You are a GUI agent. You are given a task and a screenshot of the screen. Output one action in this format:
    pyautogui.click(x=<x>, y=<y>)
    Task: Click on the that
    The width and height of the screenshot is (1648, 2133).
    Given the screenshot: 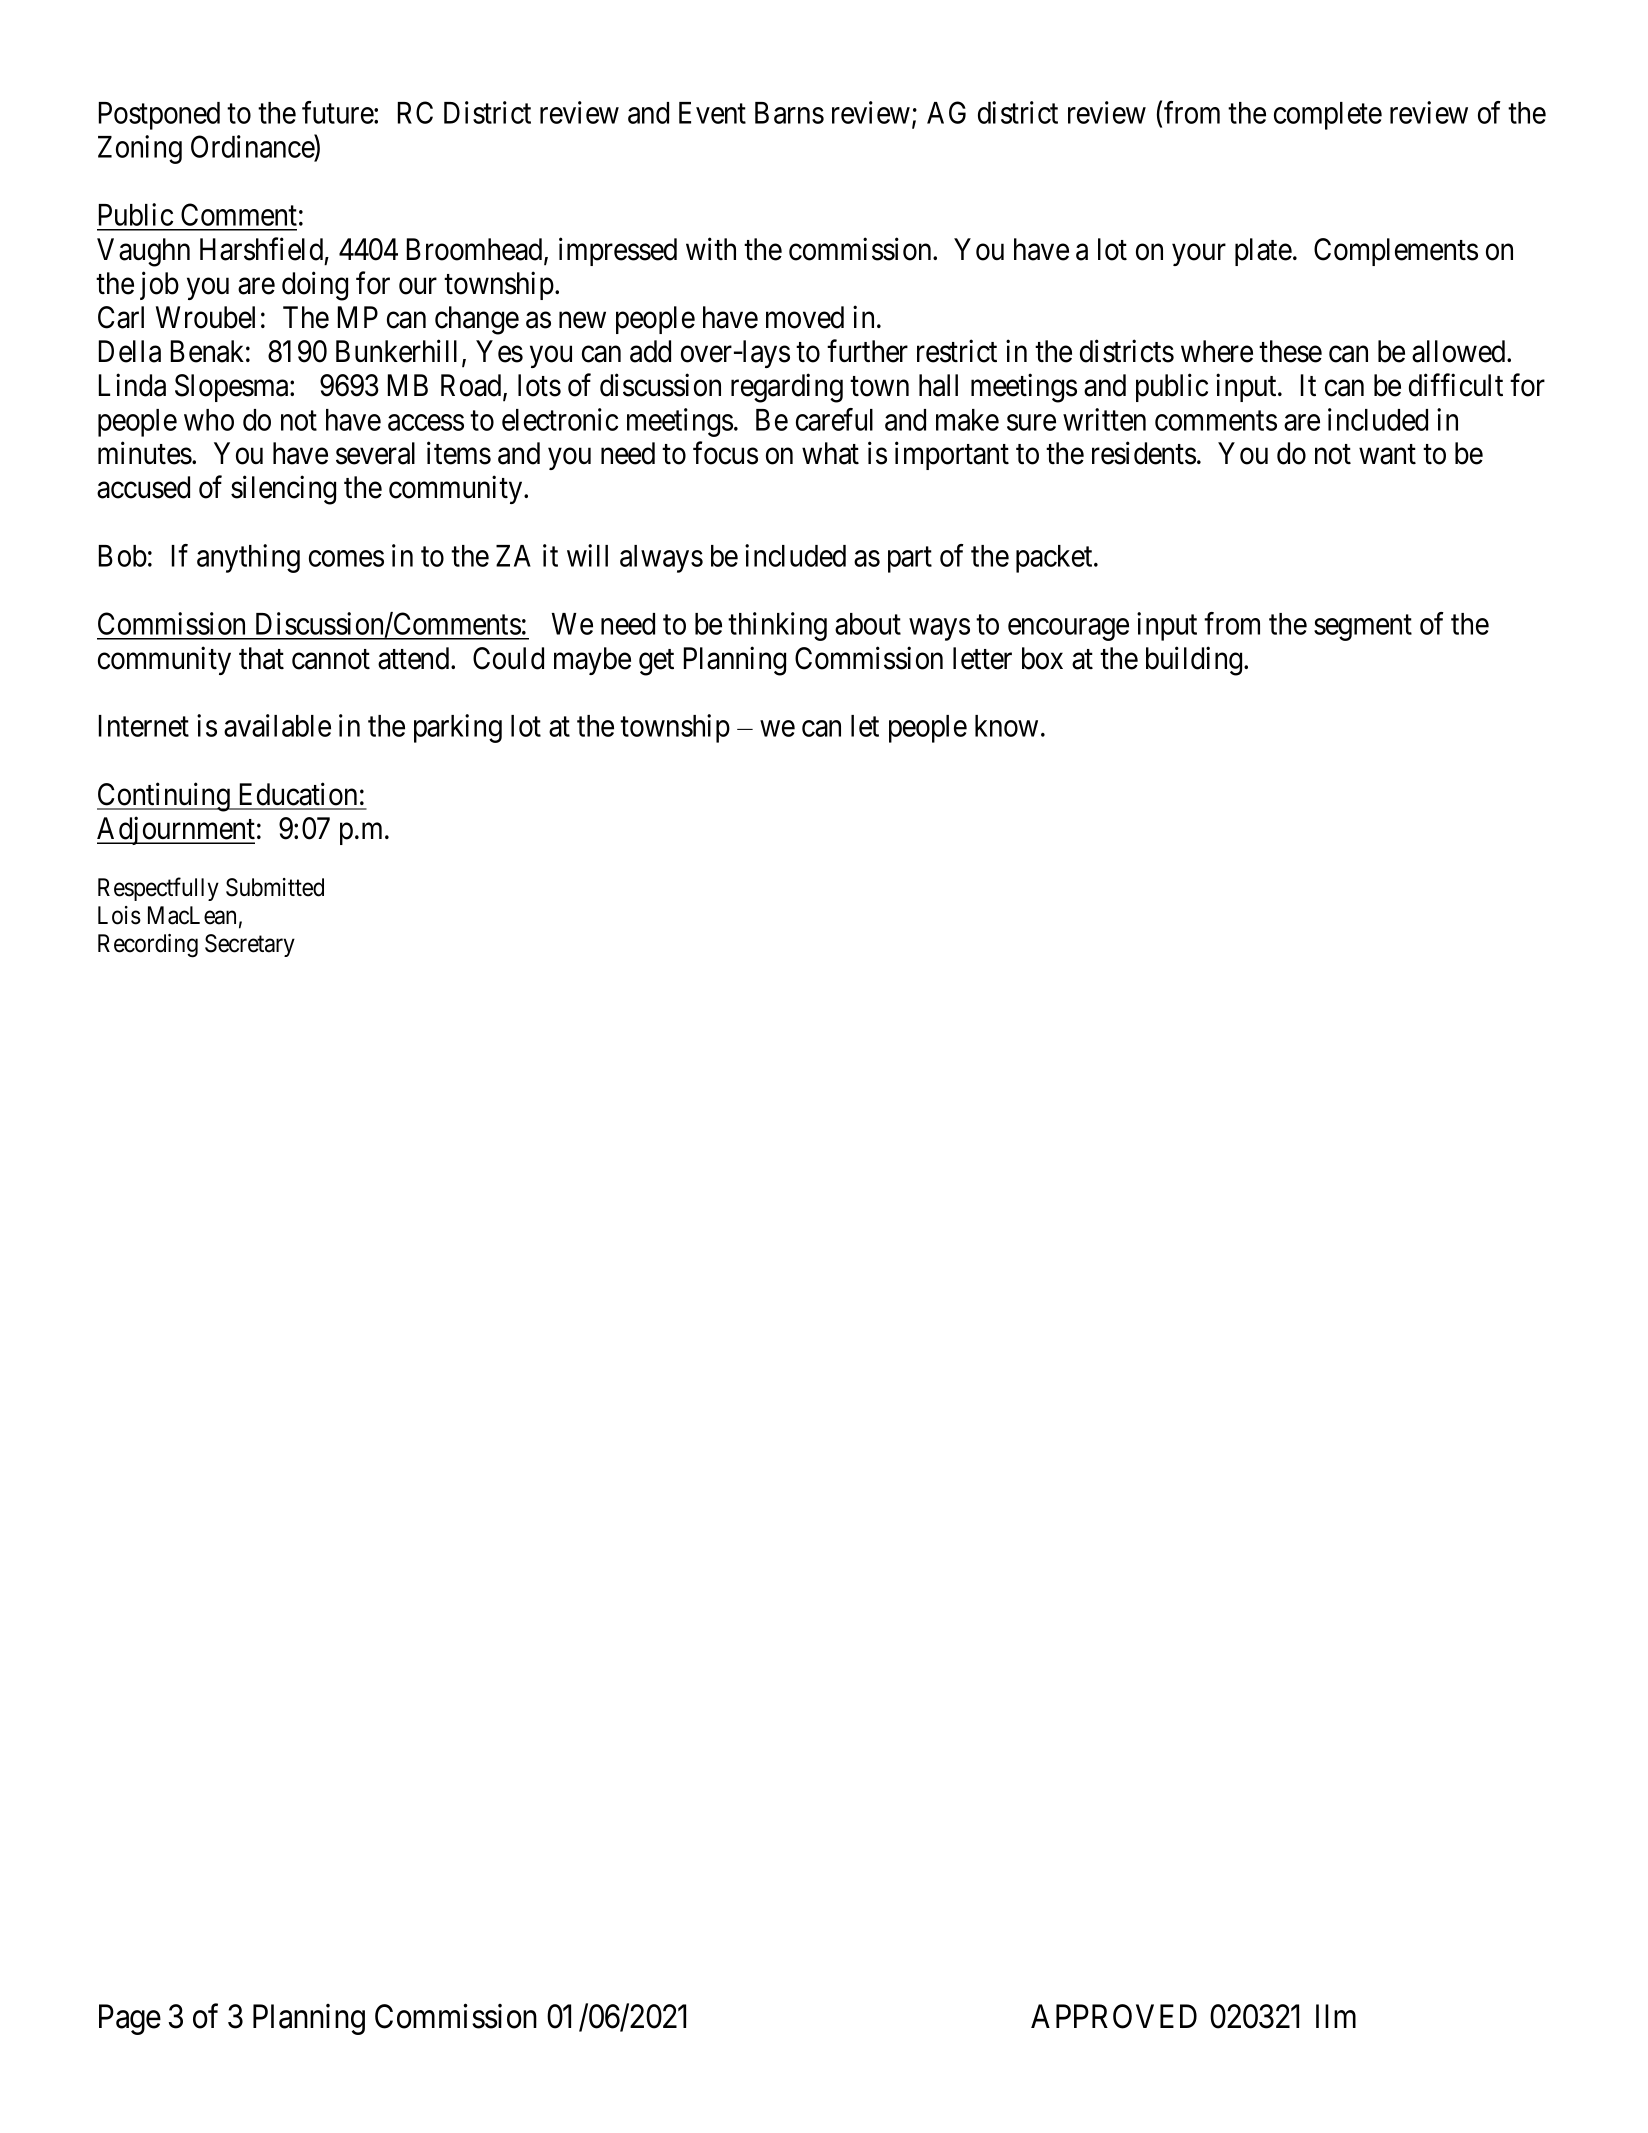 What is the action you would take?
    pyautogui.click(x=261, y=658)
